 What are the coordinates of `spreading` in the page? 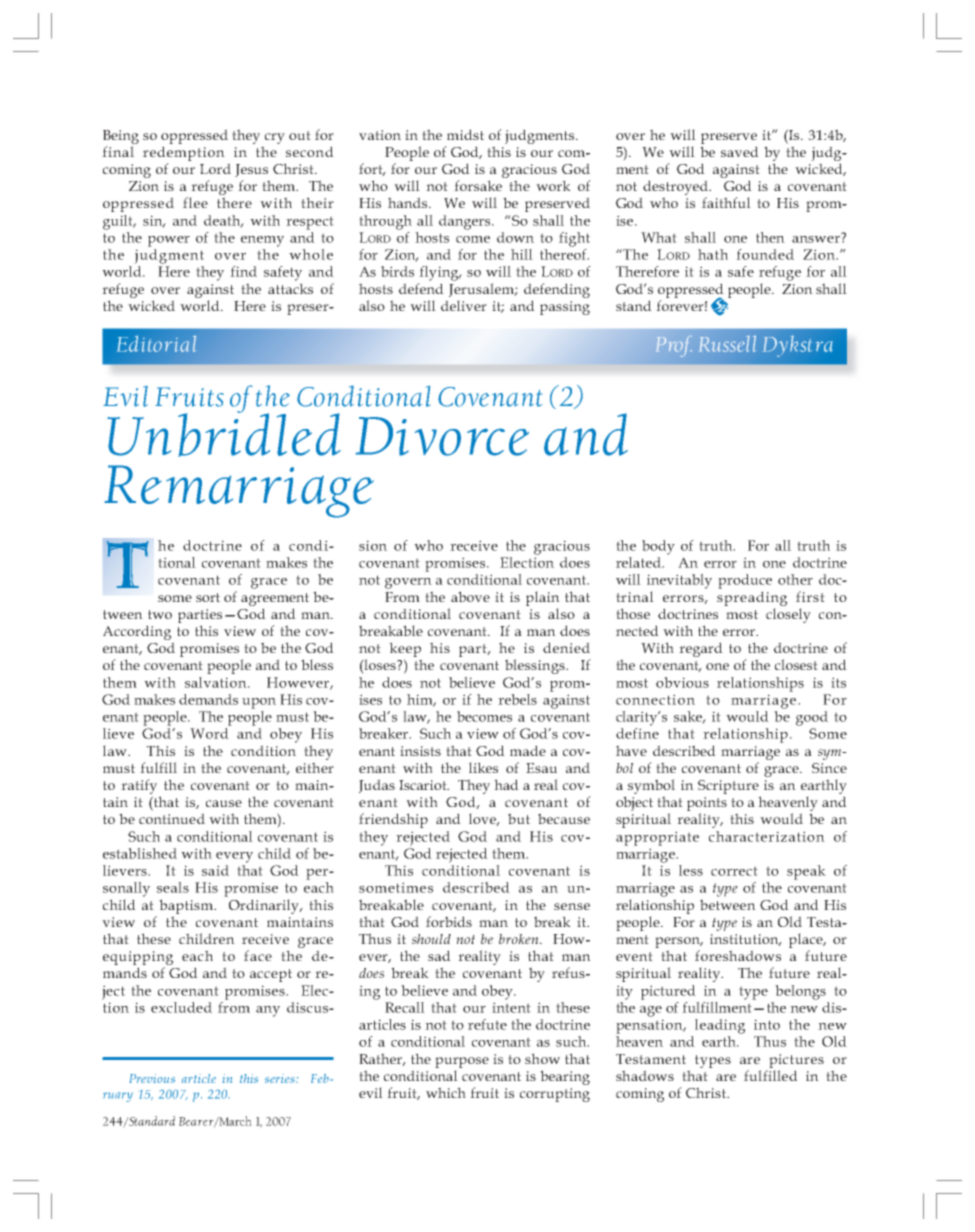 It's located at (752, 598).
